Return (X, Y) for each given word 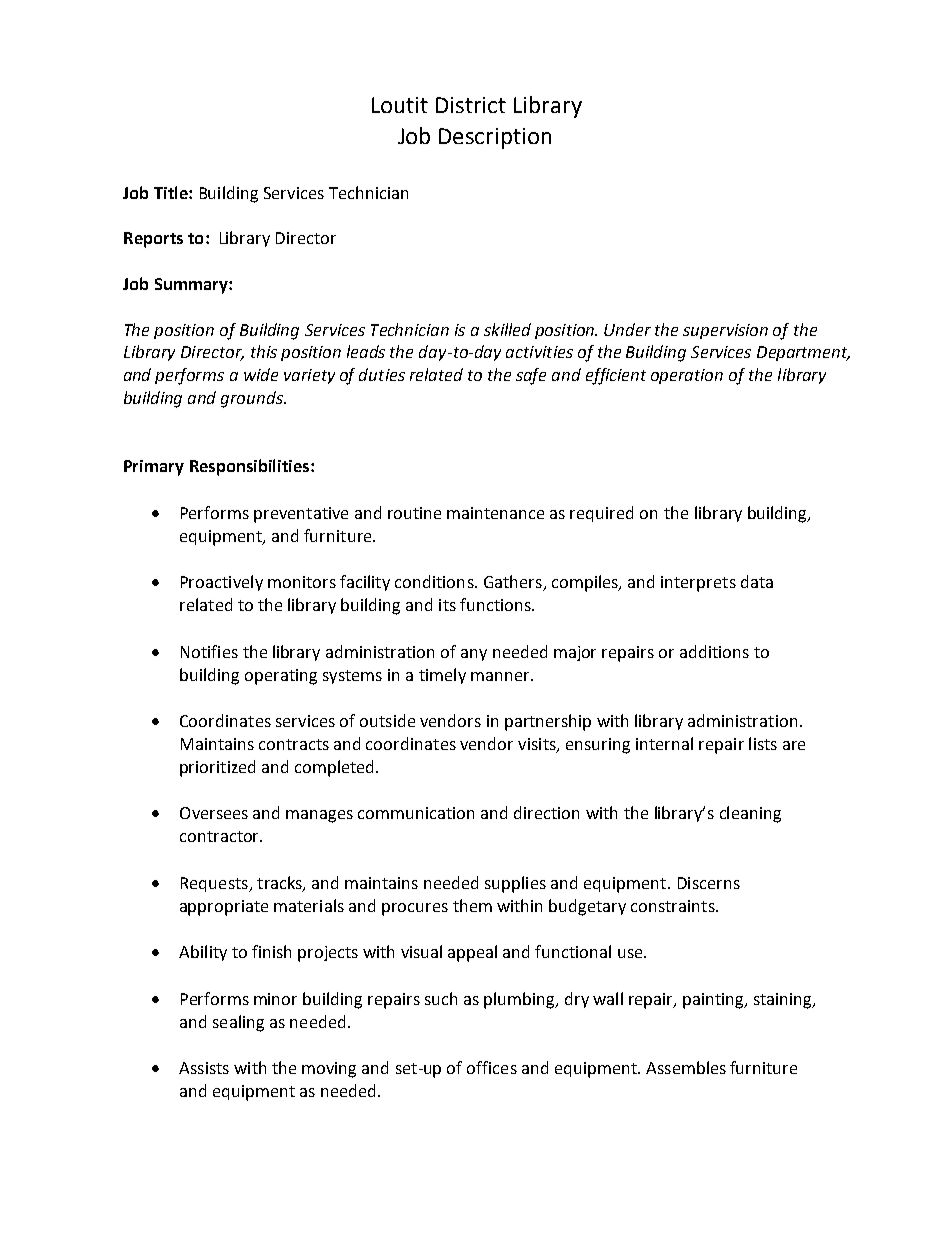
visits (538, 745)
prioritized (217, 768)
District (471, 105)
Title (172, 192)
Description (495, 138)
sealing (238, 1023)
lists (763, 743)
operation (687, 376)
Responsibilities (249, 467)
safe (531, 376)
